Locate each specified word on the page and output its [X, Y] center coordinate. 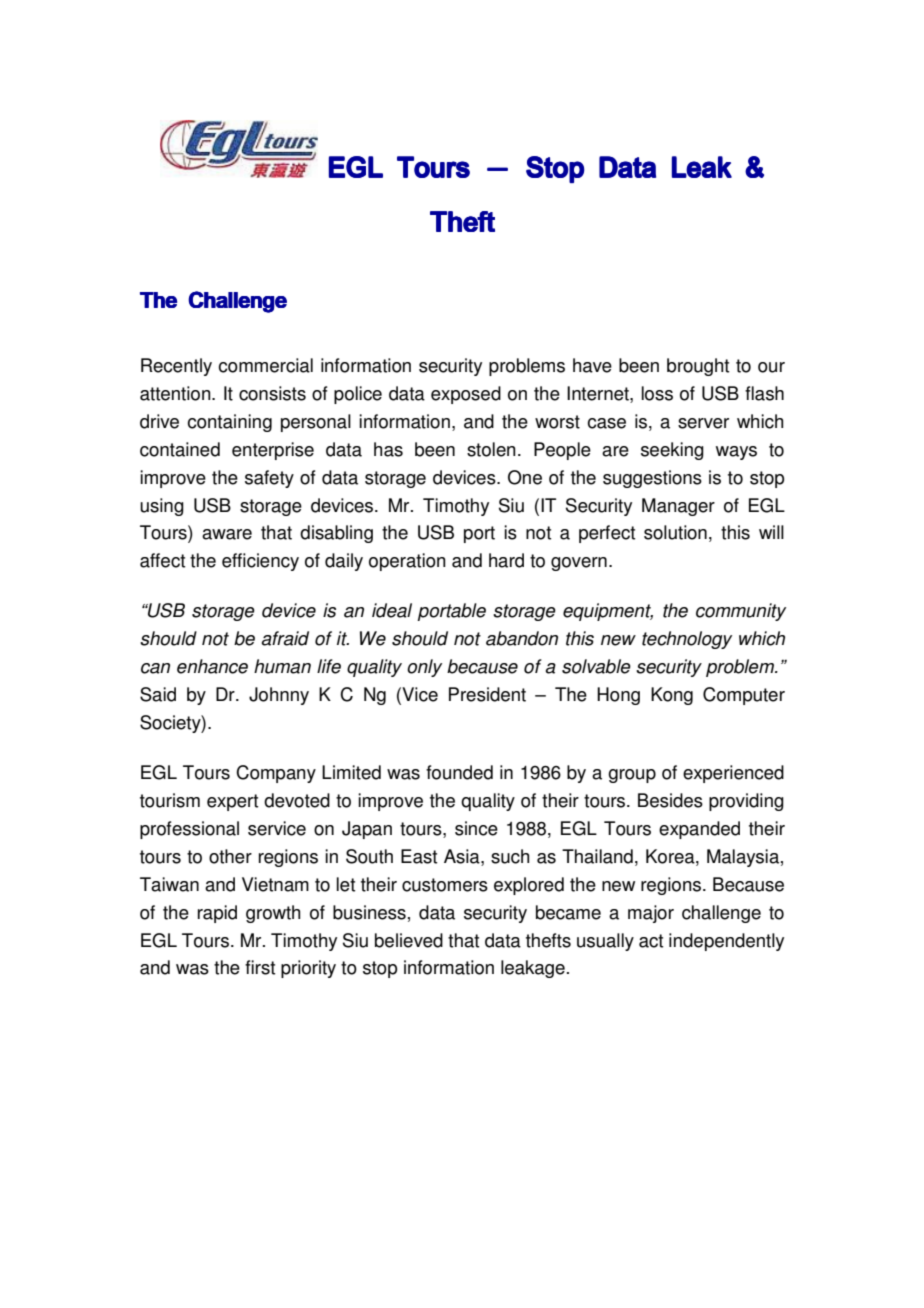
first [260, 967]
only [424, 668]
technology [687, 640]
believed [409, 940]
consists [272, 393]
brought [698, 367]
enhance [212, 666]
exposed [466, 395]
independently [726, 942]
